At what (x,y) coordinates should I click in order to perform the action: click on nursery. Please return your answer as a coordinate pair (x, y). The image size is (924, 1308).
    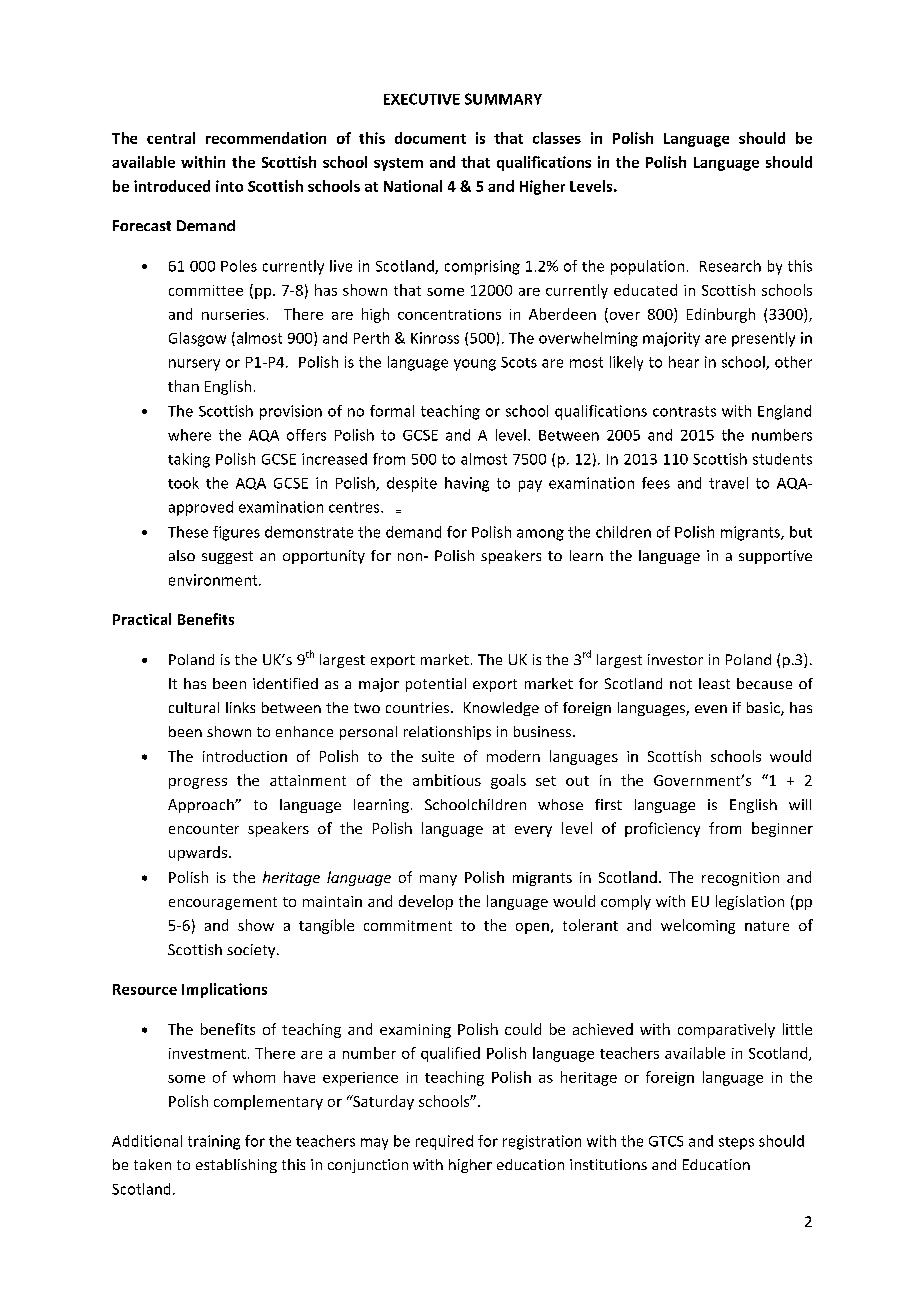
    Looking at the image, I should click on (194, 365).
